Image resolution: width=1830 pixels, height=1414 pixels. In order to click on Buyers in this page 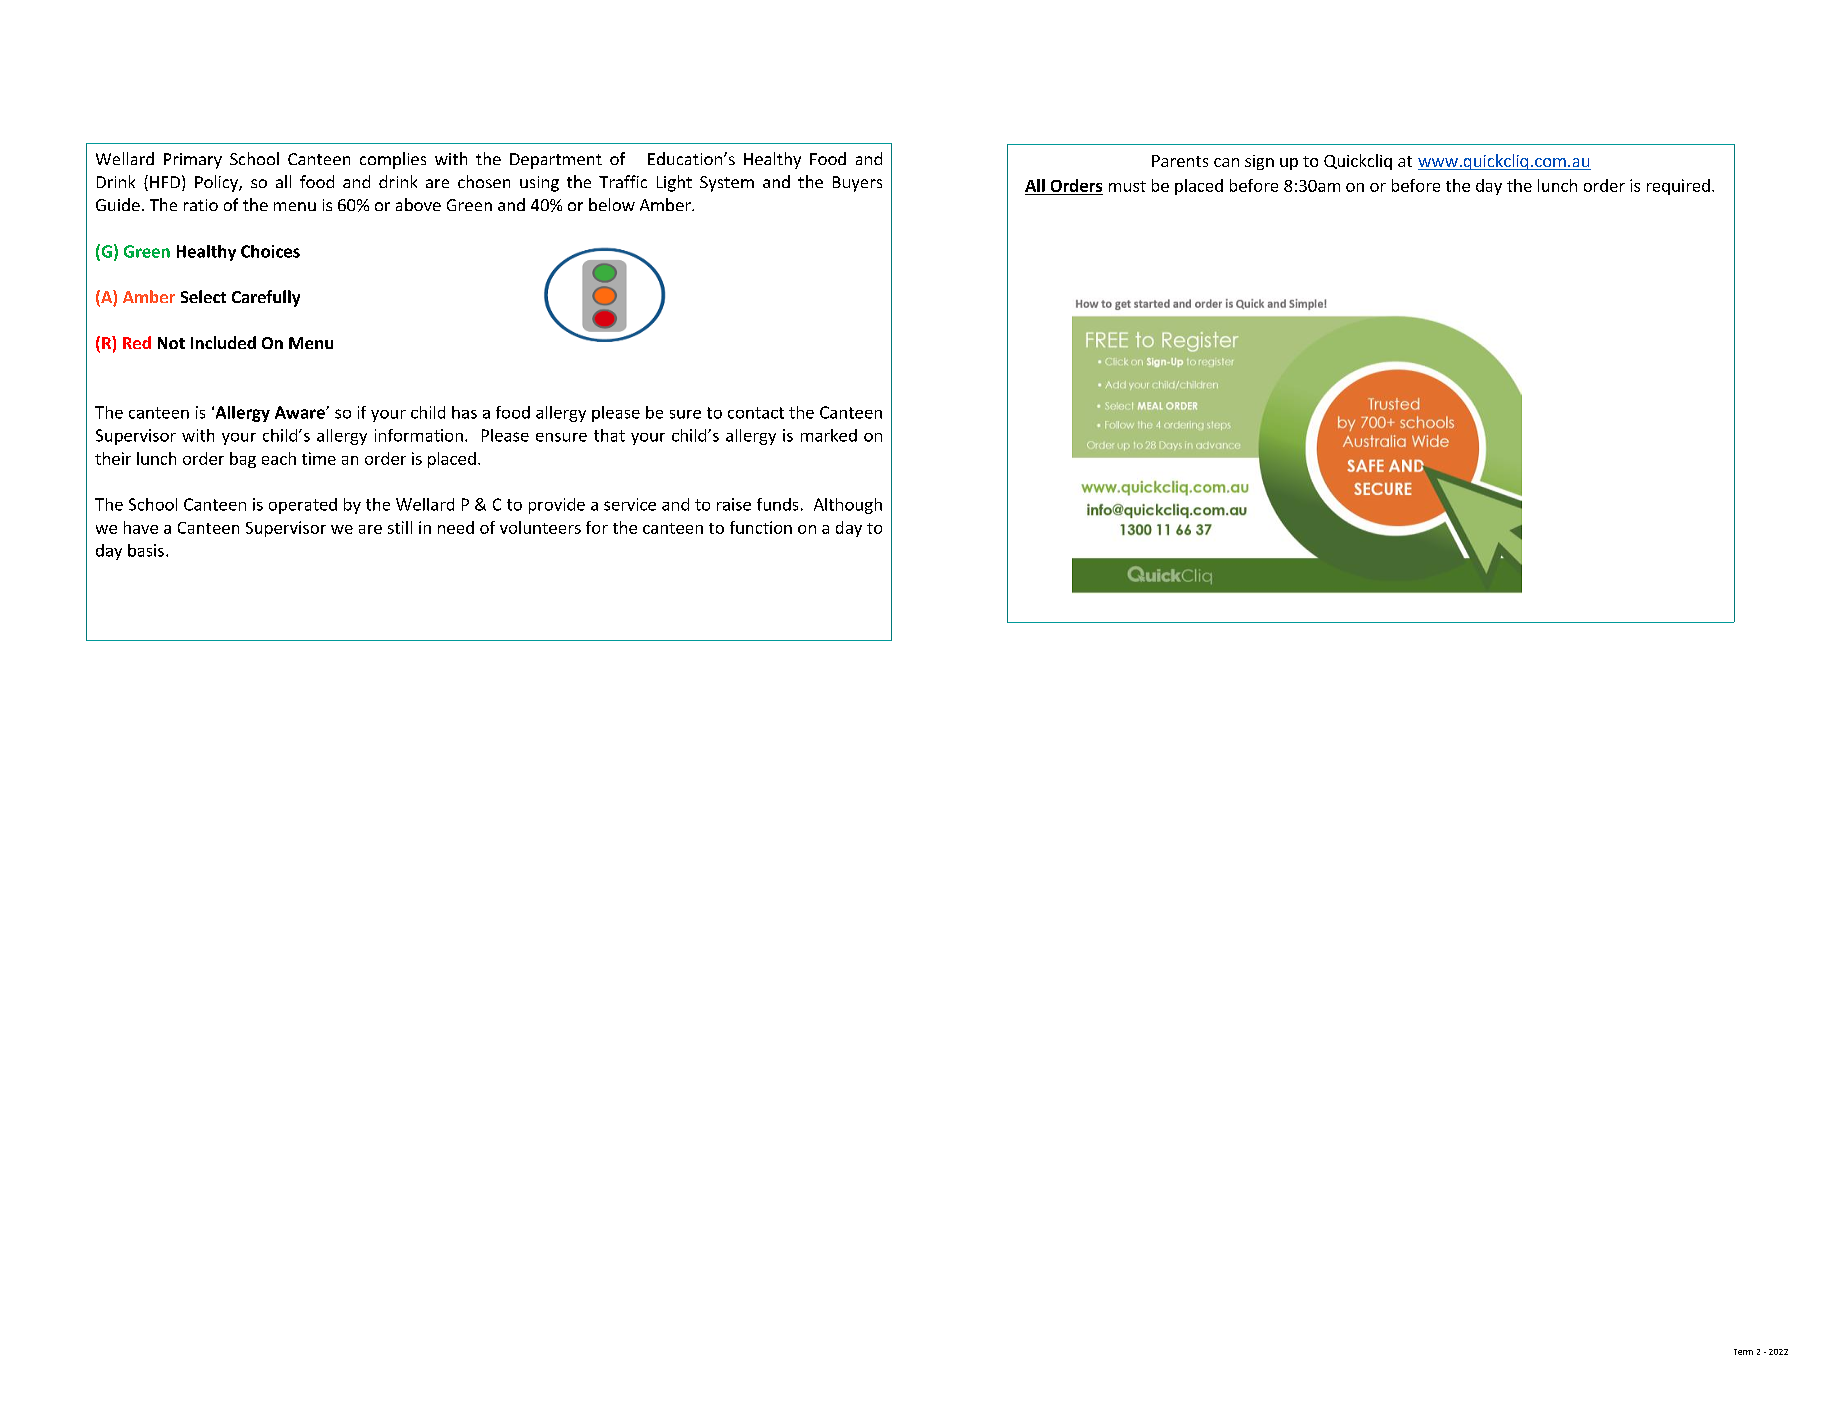, I will do `click(857, 184)`.
